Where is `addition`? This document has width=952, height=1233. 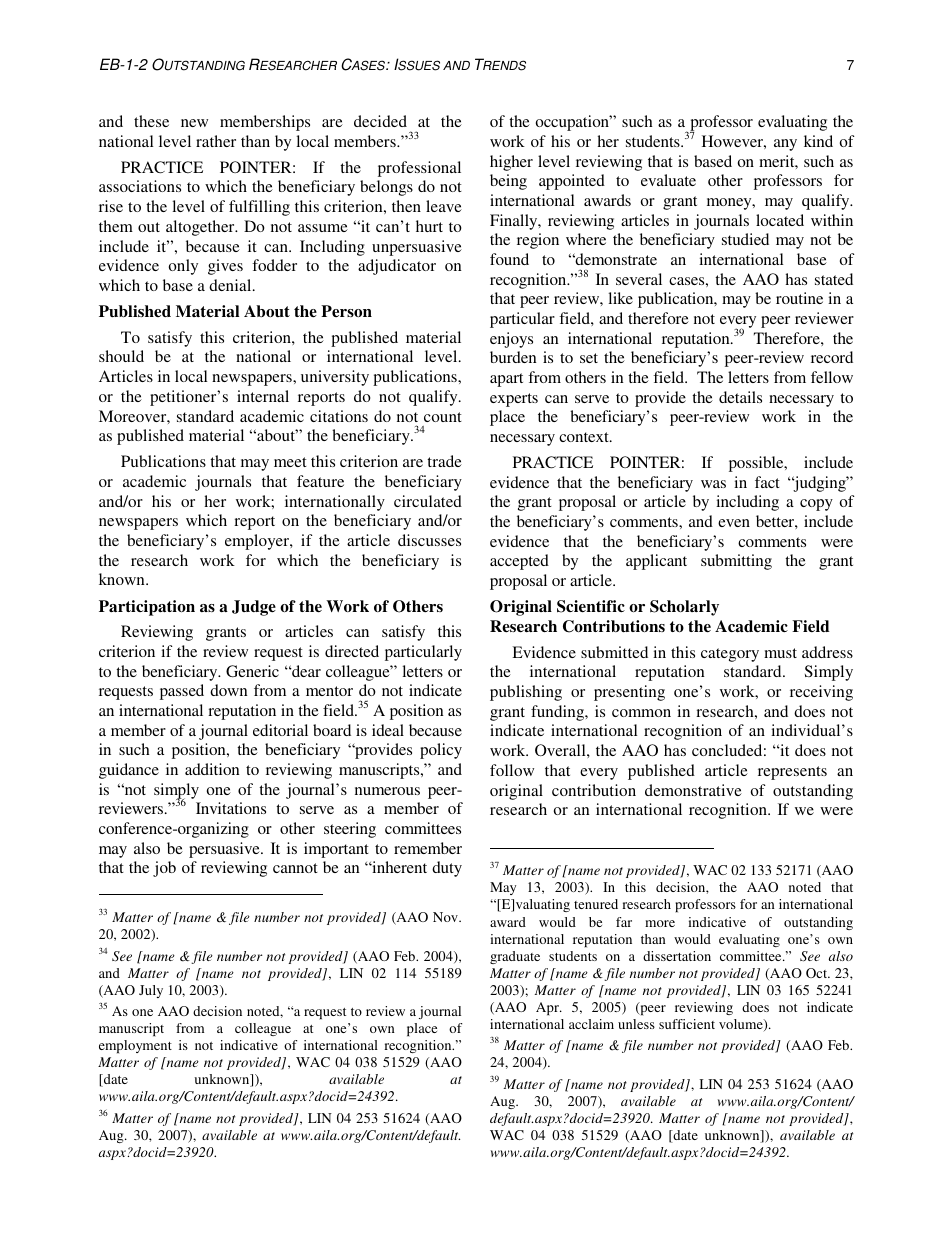
addition is located at coordinates (212, 769).
